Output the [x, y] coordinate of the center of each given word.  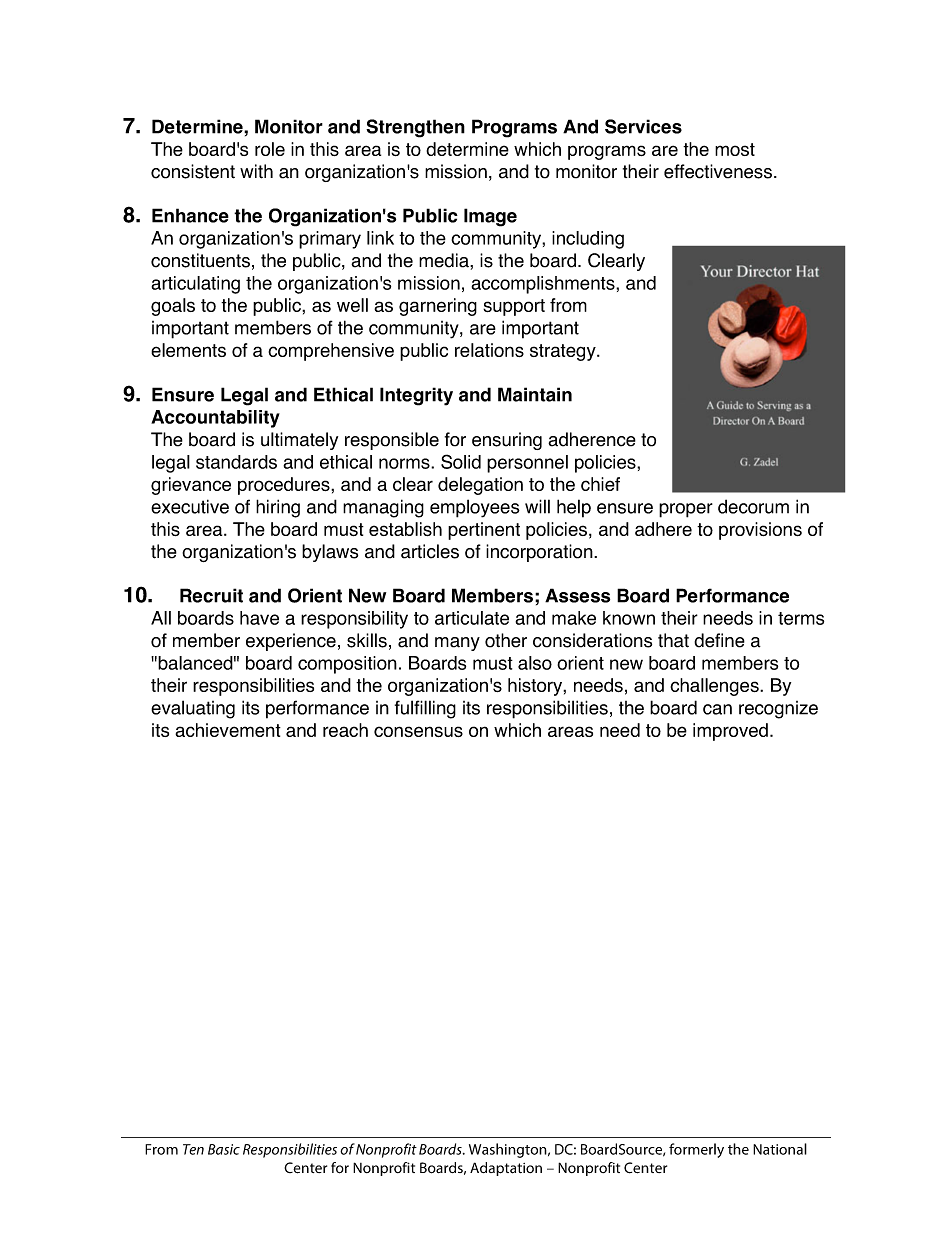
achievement [228, 730]
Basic [224, 1149]
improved [730, 732]
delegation [480, 486]
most [735, 149]
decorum [753, 506]
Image [490, 217]
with [256, 171]
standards [236, 462]
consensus [418, 731]
